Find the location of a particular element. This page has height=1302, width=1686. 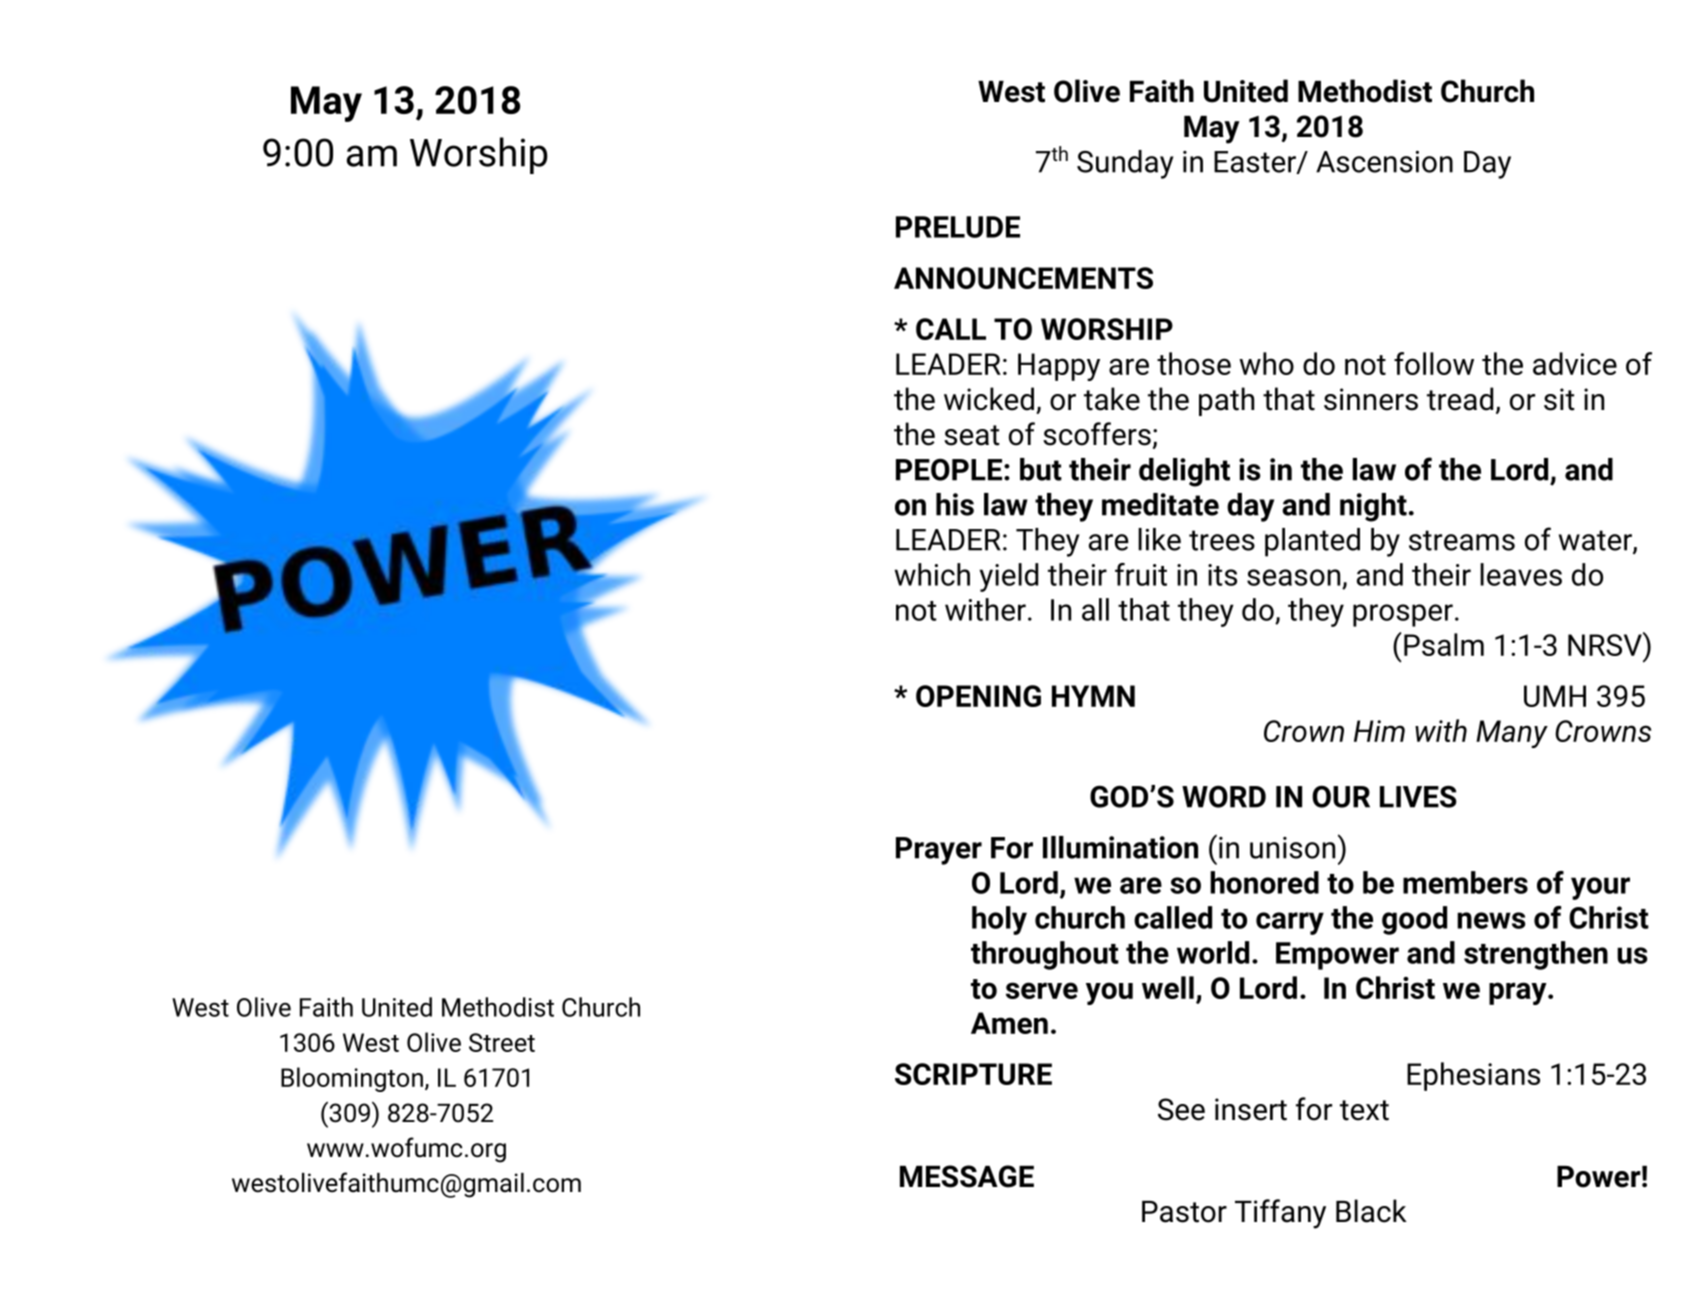

HYMN is located at coordinates (1093, 696).
